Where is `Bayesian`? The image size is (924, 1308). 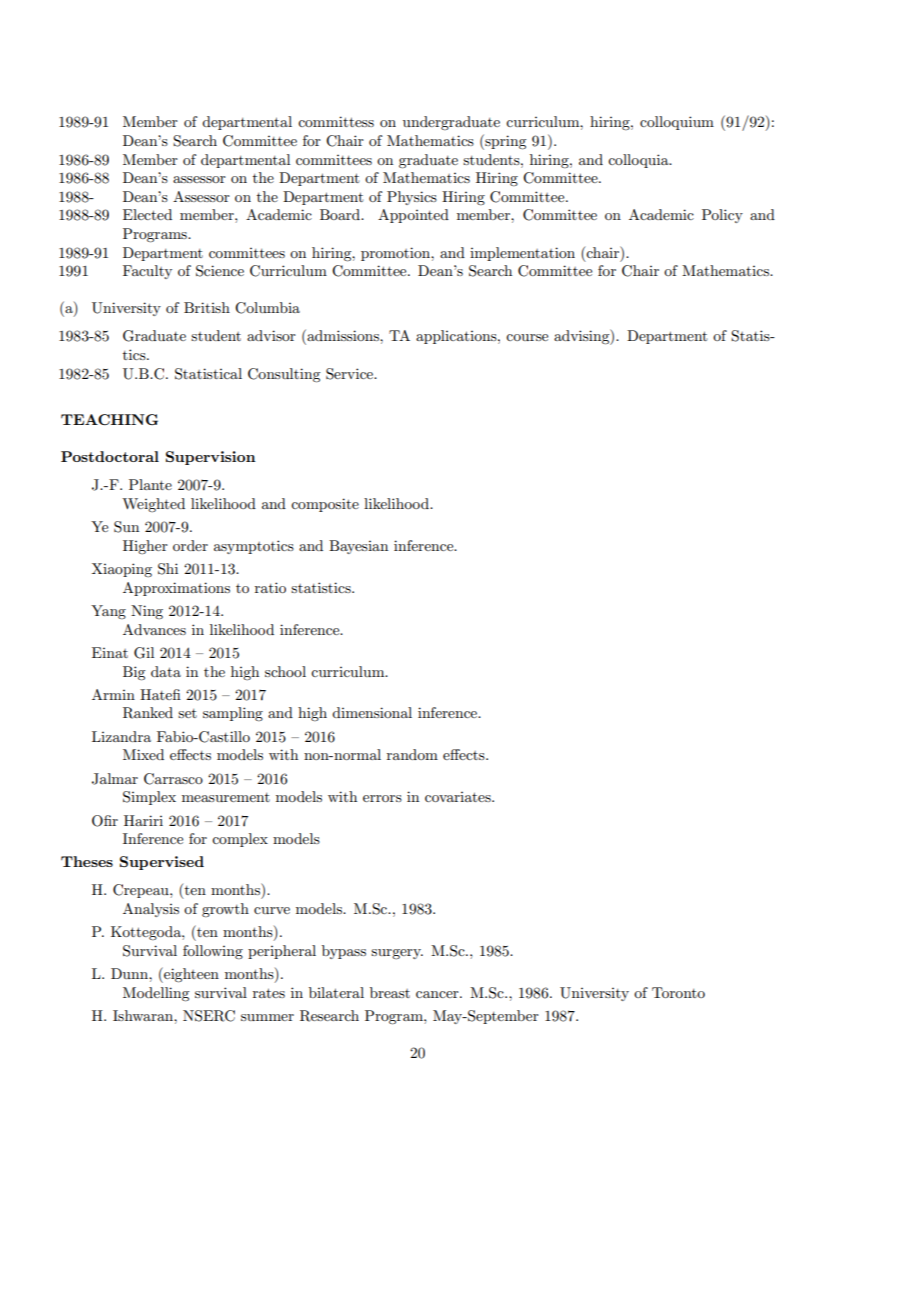 Bayesian is located at coordinates (358, 547).
